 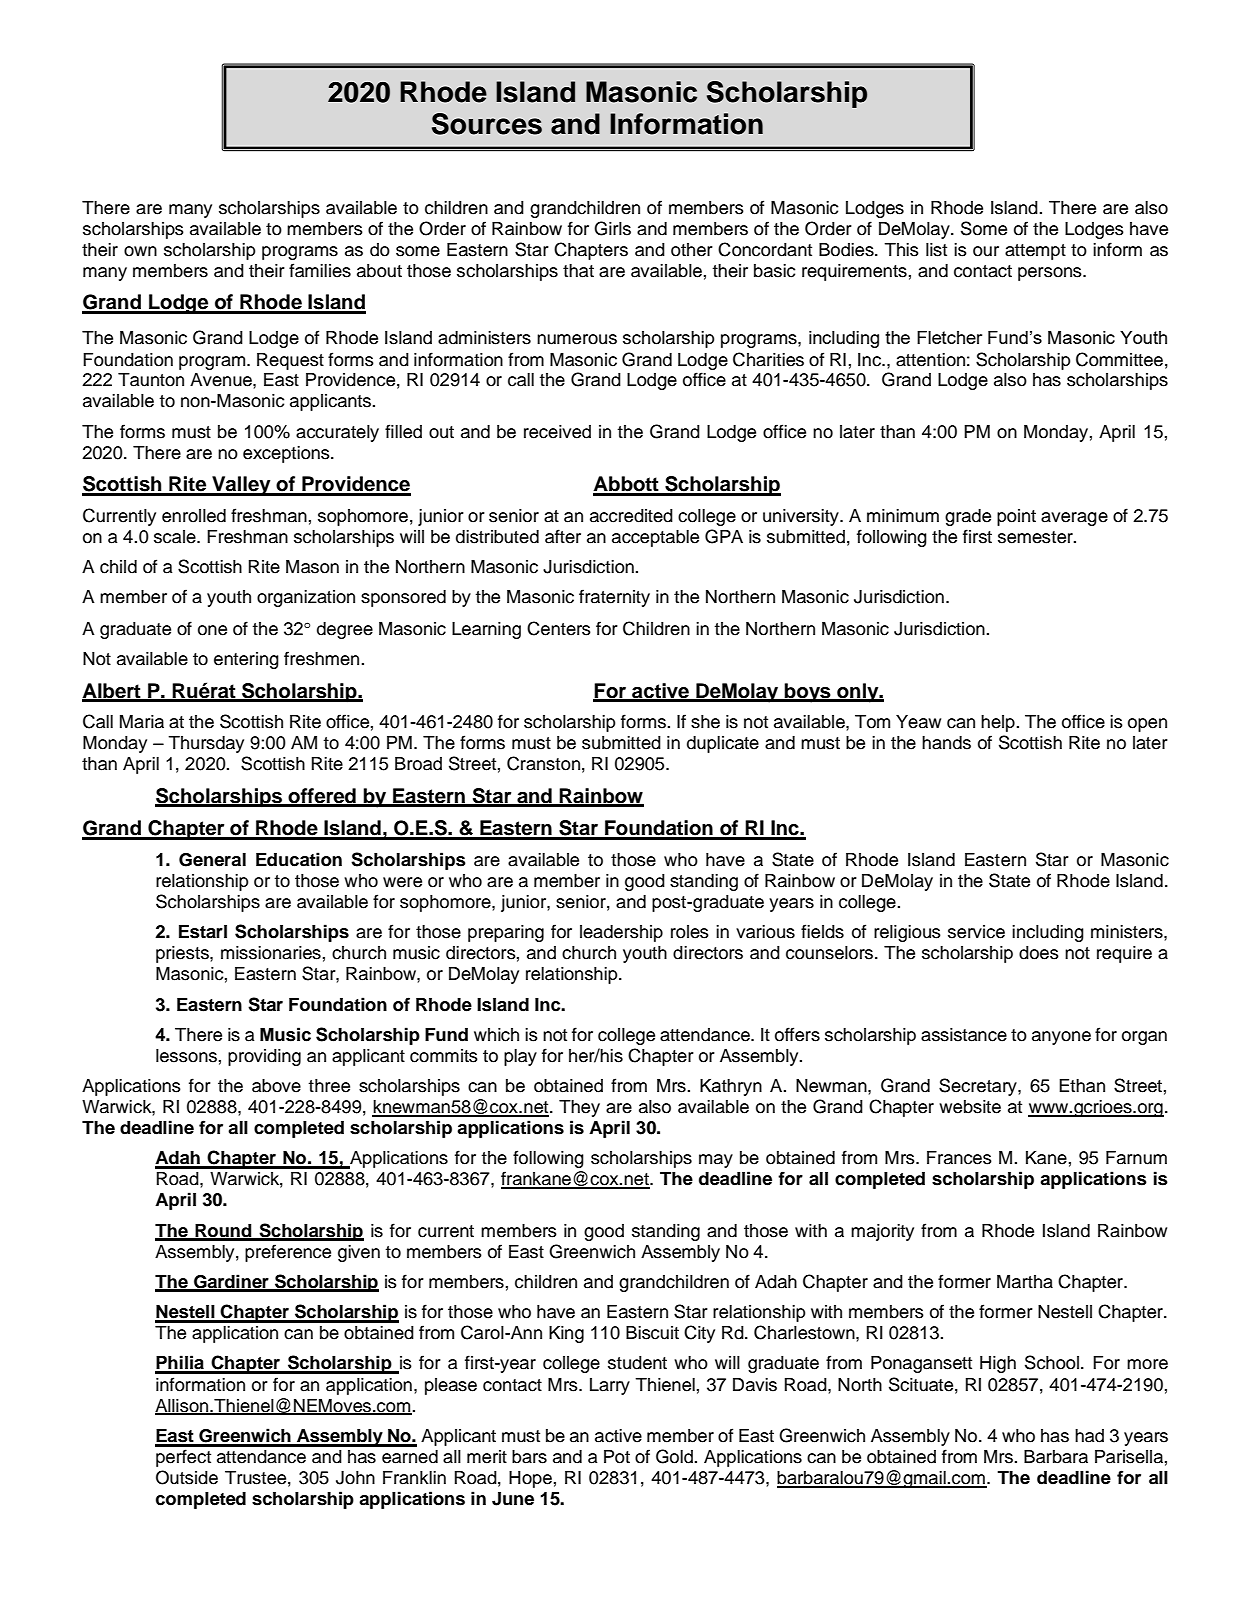 I want to click on hands, so click(x=946, y=743).
